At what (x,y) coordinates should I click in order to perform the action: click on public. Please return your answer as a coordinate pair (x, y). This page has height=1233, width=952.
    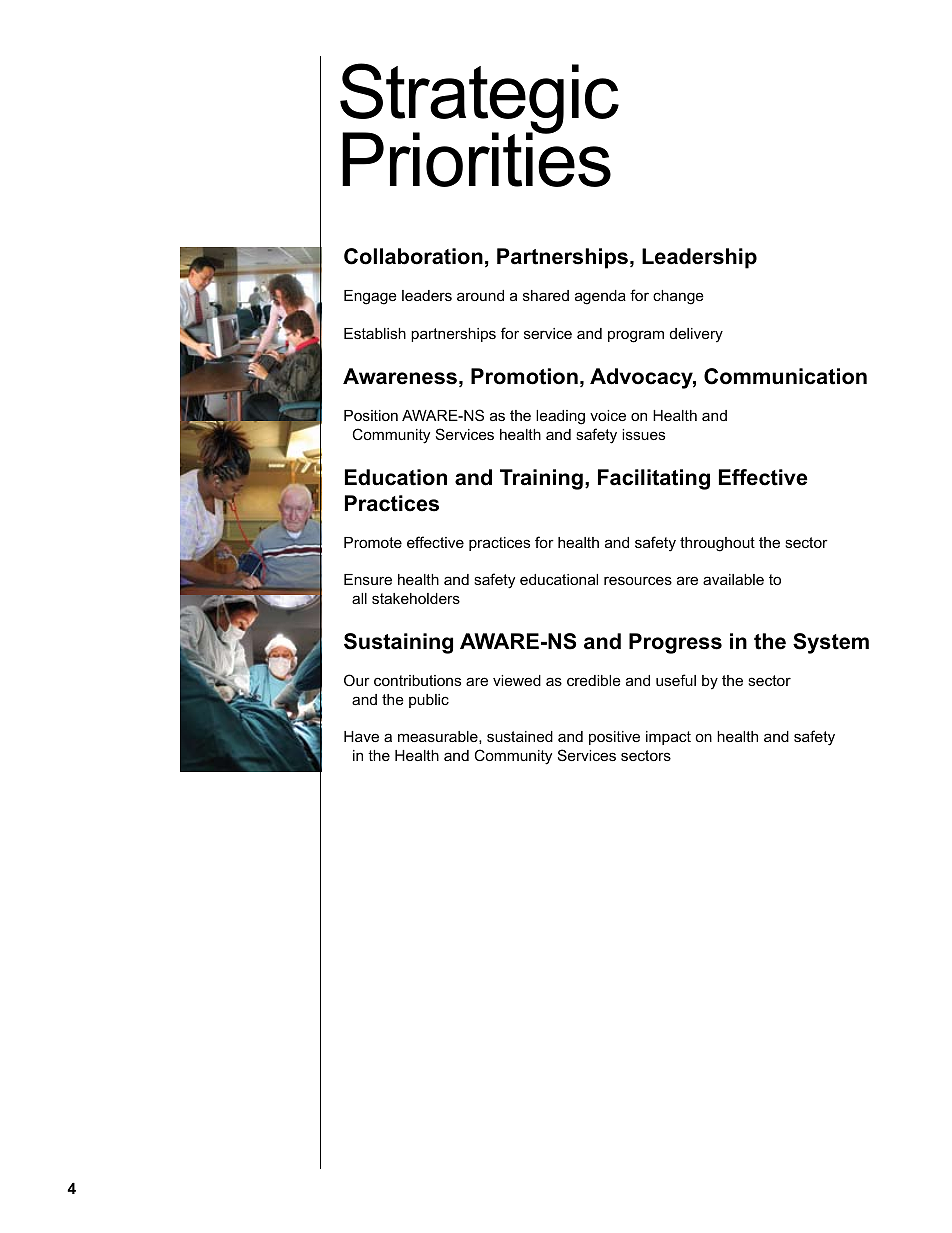
    Looking at the image, I should click on (429, 701).
